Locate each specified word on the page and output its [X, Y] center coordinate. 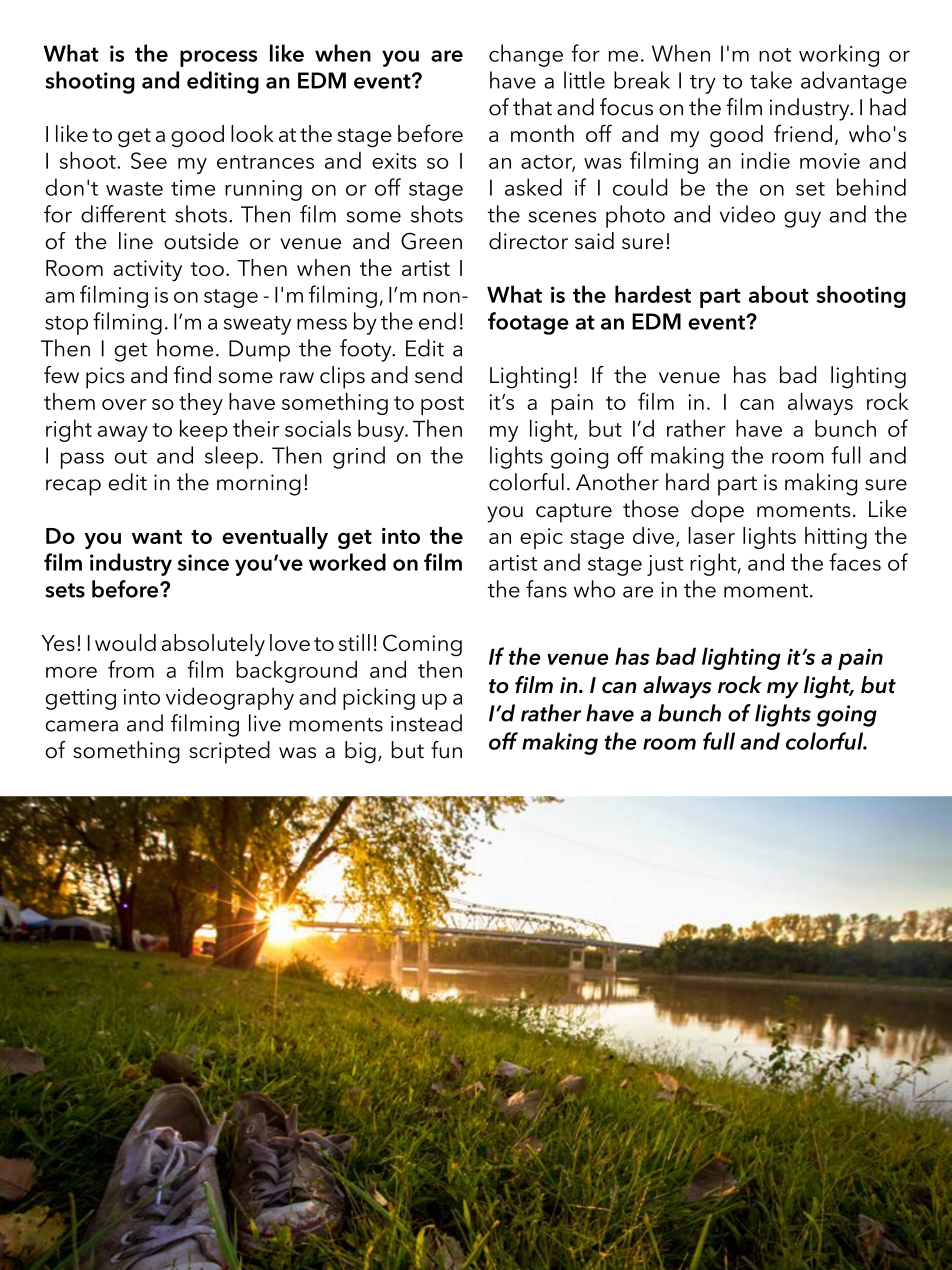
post [442, 405]
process [218, 58]
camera [81, 726]
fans [546, 589]
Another [617, 482]
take [771, 80]
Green [431, 241]
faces [855, 562]
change [526, 55]
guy [802, 219]
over [124, 404]
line [136, 241]
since [203, 562]
